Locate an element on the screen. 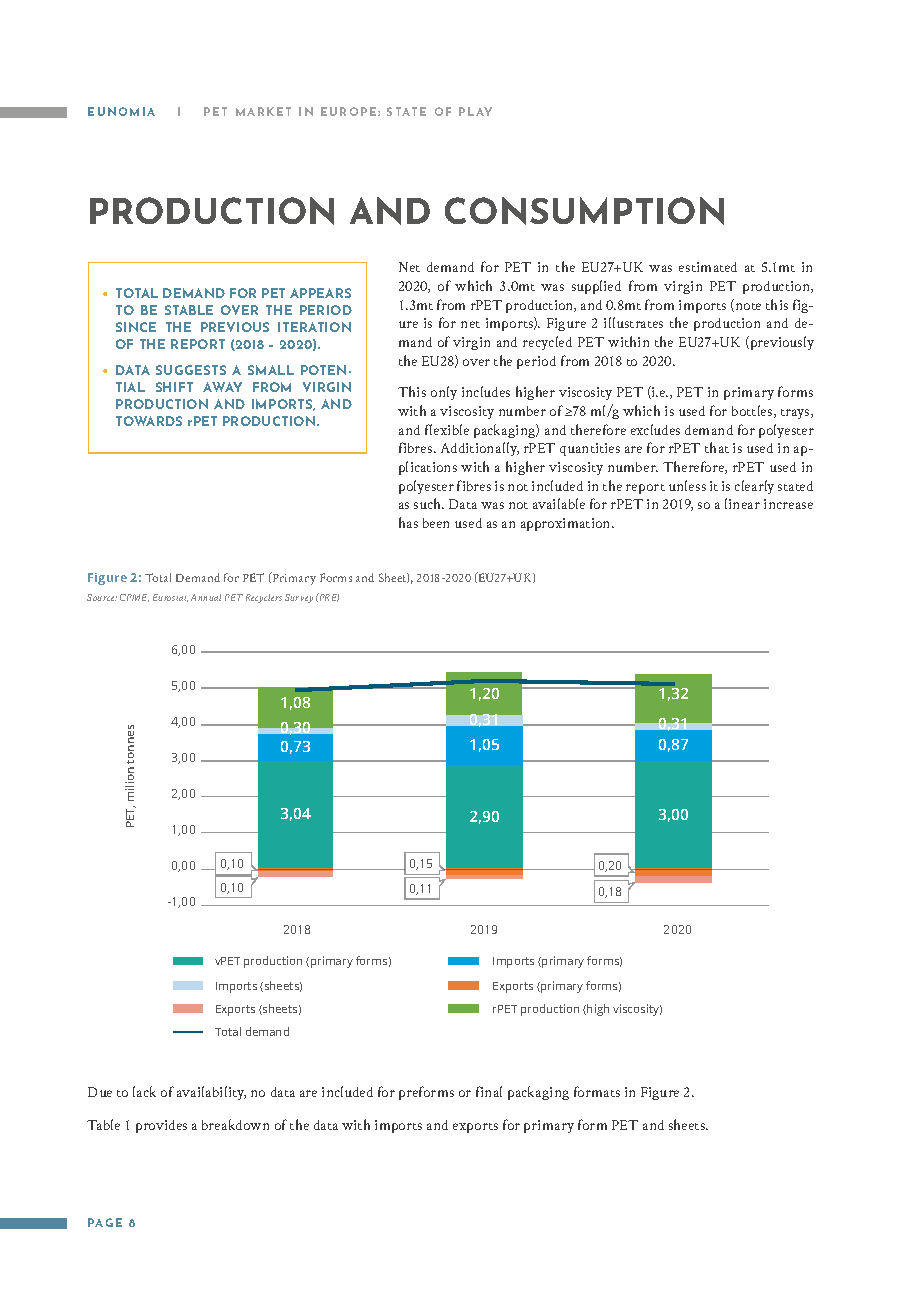  final is located at coordinates (489, 1091).
